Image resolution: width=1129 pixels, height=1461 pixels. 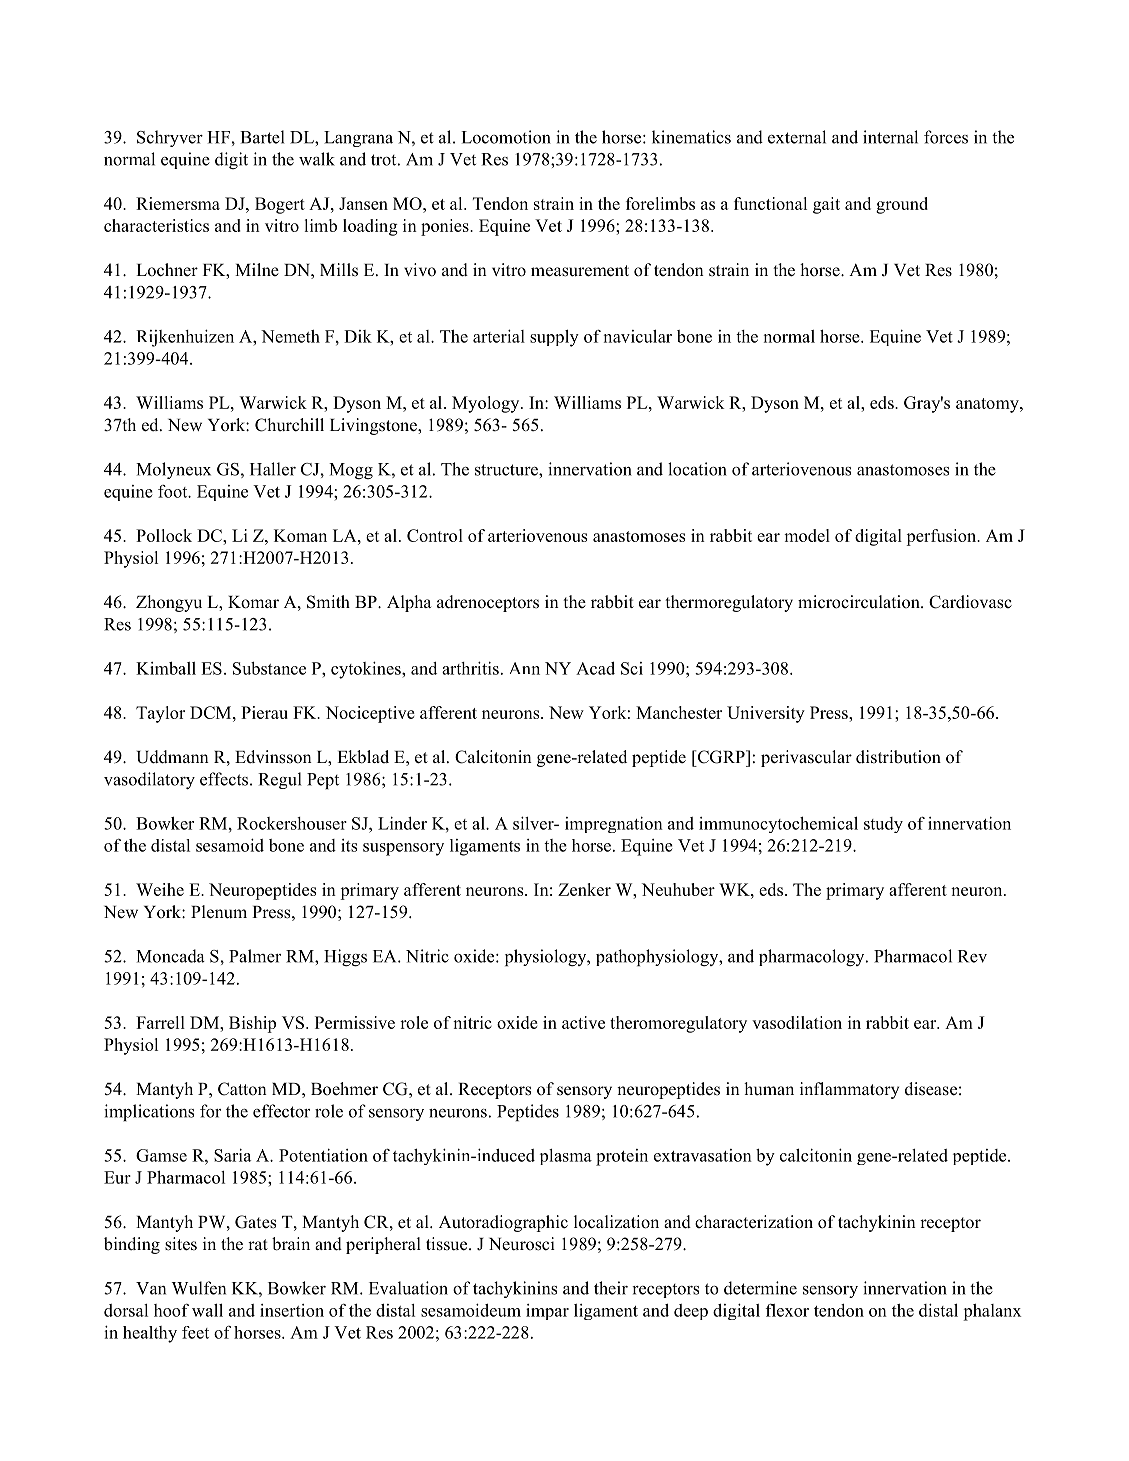 What do you see at coordinates (164, 535) in the image?
I see `Pollock` at bounding box center [164, 535].
